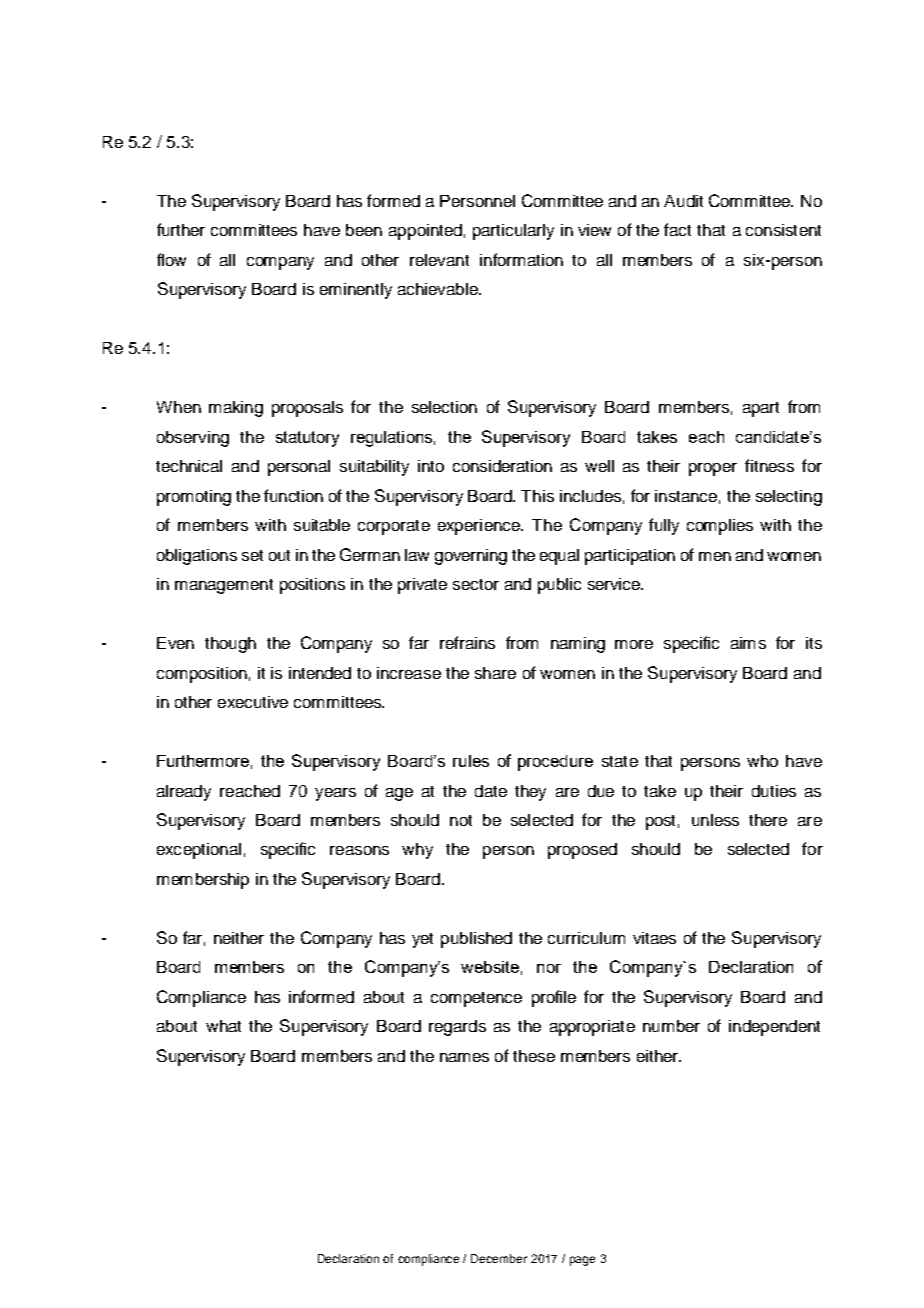 This screenshot has height=1308, width=924. Describe the element at coordinates (476, 999) in the screenshot. I see `competence` at that location.
